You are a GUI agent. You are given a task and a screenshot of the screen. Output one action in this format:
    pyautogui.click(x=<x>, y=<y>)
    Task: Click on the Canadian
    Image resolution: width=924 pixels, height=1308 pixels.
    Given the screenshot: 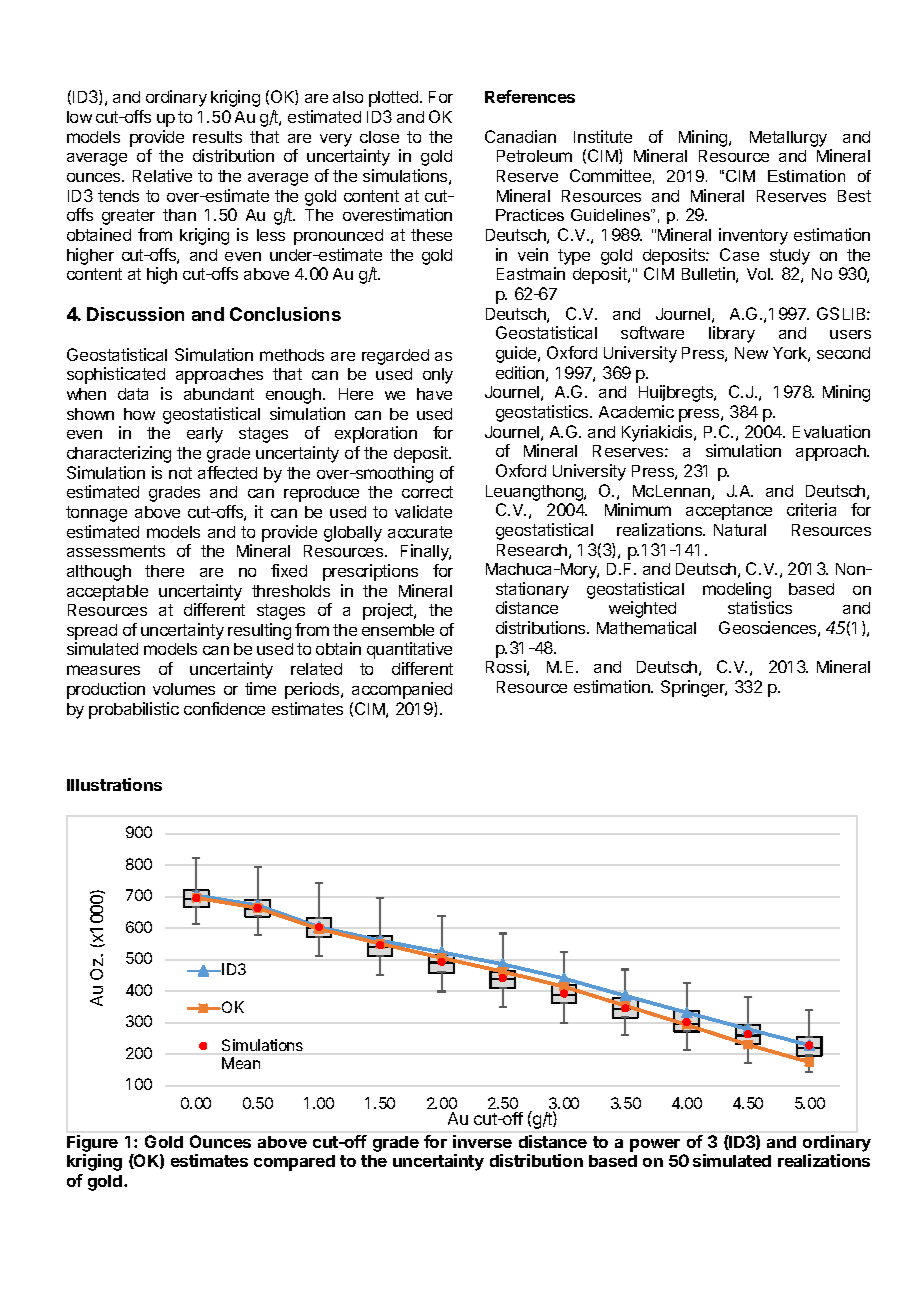 What is the action you would take?
    pyautogui.click(x=520, y=136)
